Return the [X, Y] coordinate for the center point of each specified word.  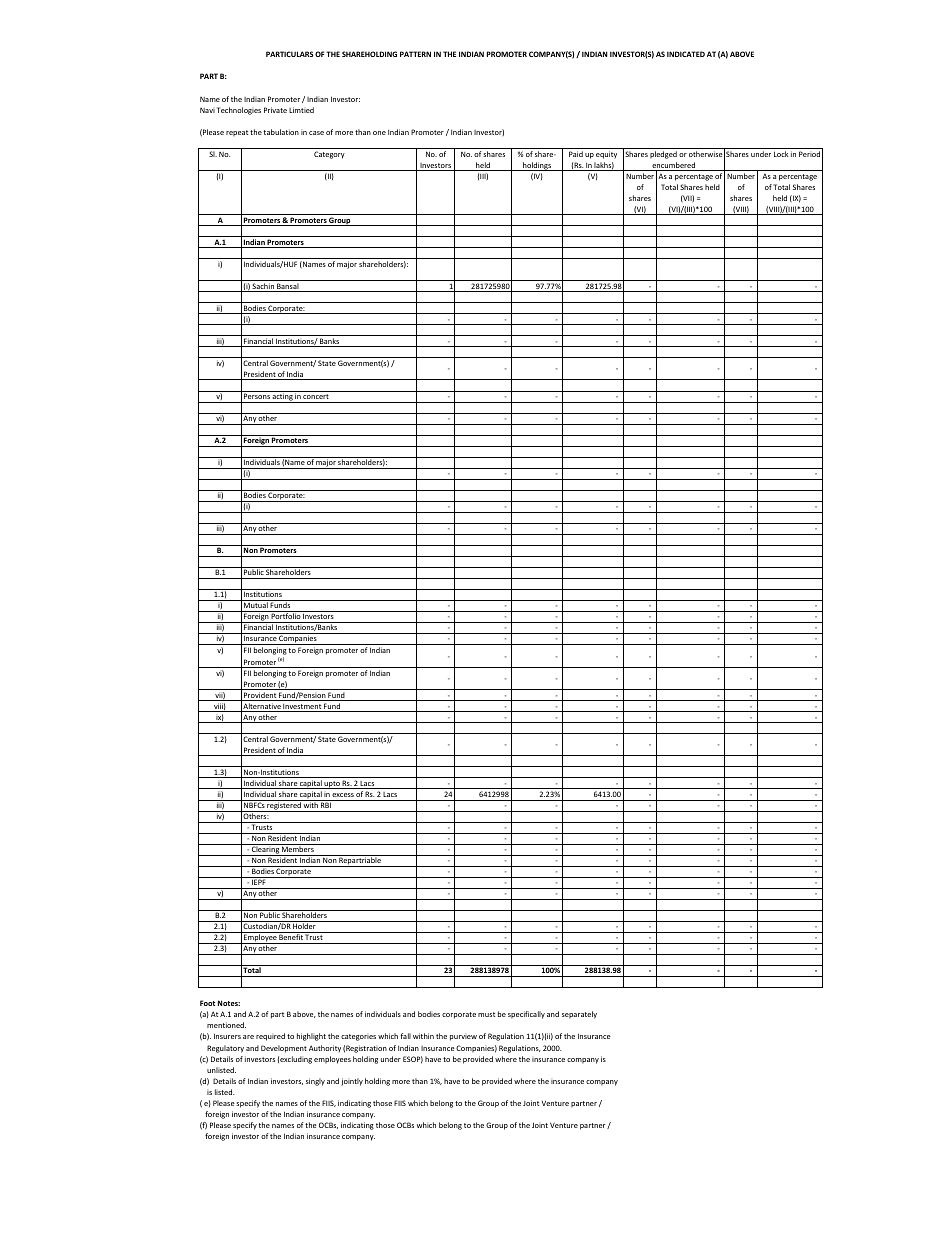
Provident [260, 696]
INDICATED [686, 54]
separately [579, 1015]
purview [463, 1038]
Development [284, 1049]
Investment [302, 708]
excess [343, 795]
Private [275, 110]
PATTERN [415, 54]
